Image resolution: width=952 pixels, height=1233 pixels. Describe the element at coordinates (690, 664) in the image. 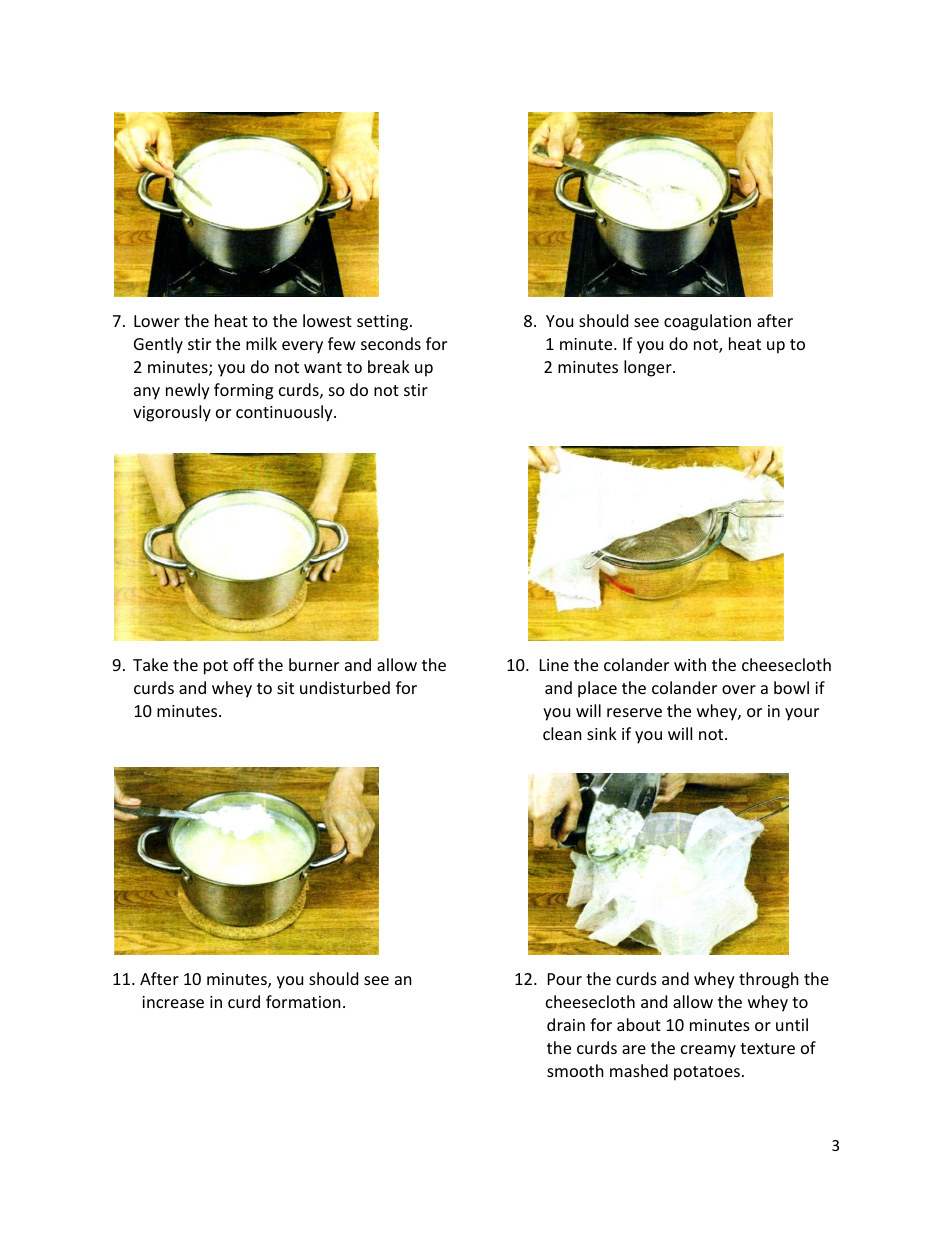

I see `with` at that location.
